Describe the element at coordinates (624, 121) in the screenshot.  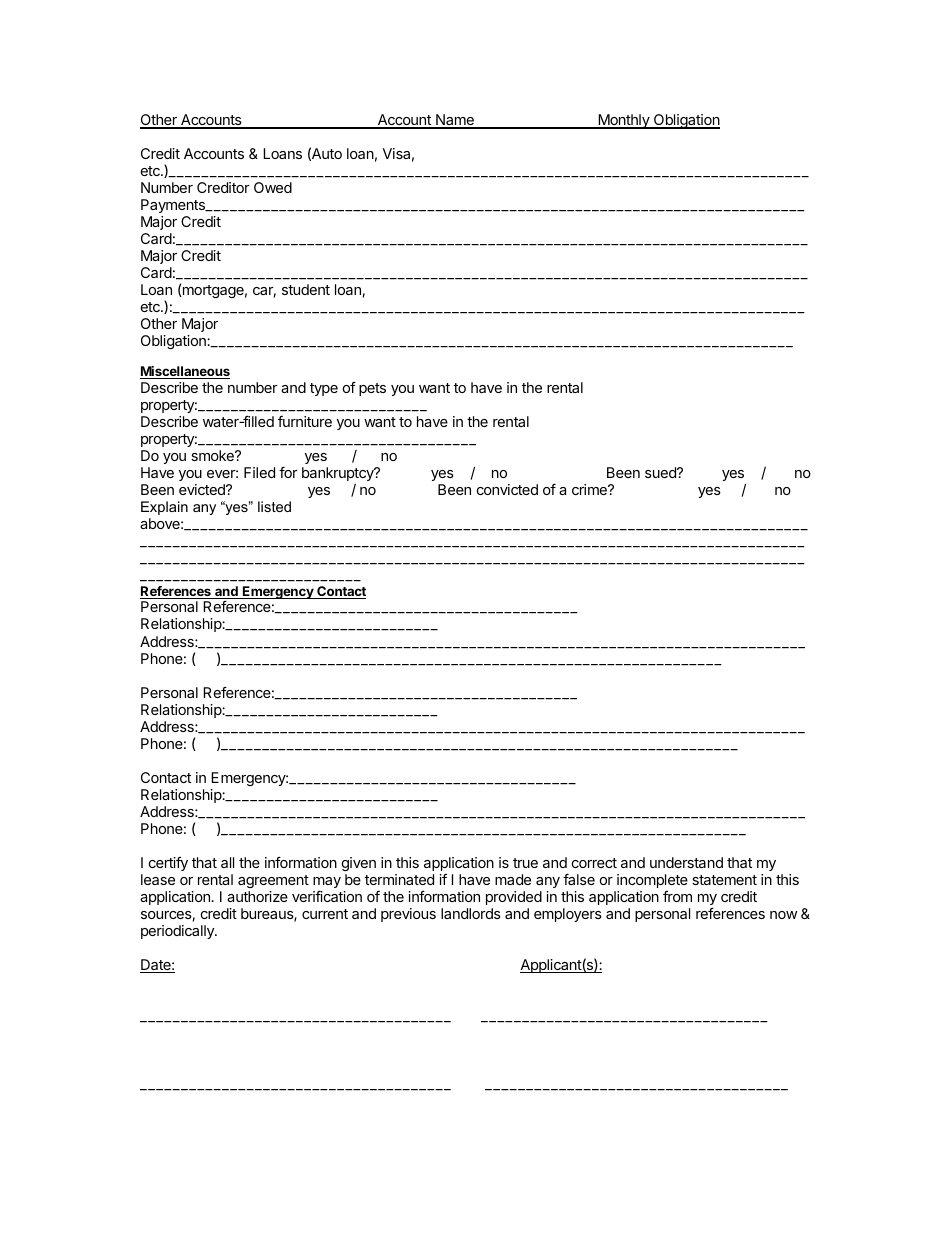
I see `Monthly` at that location.
